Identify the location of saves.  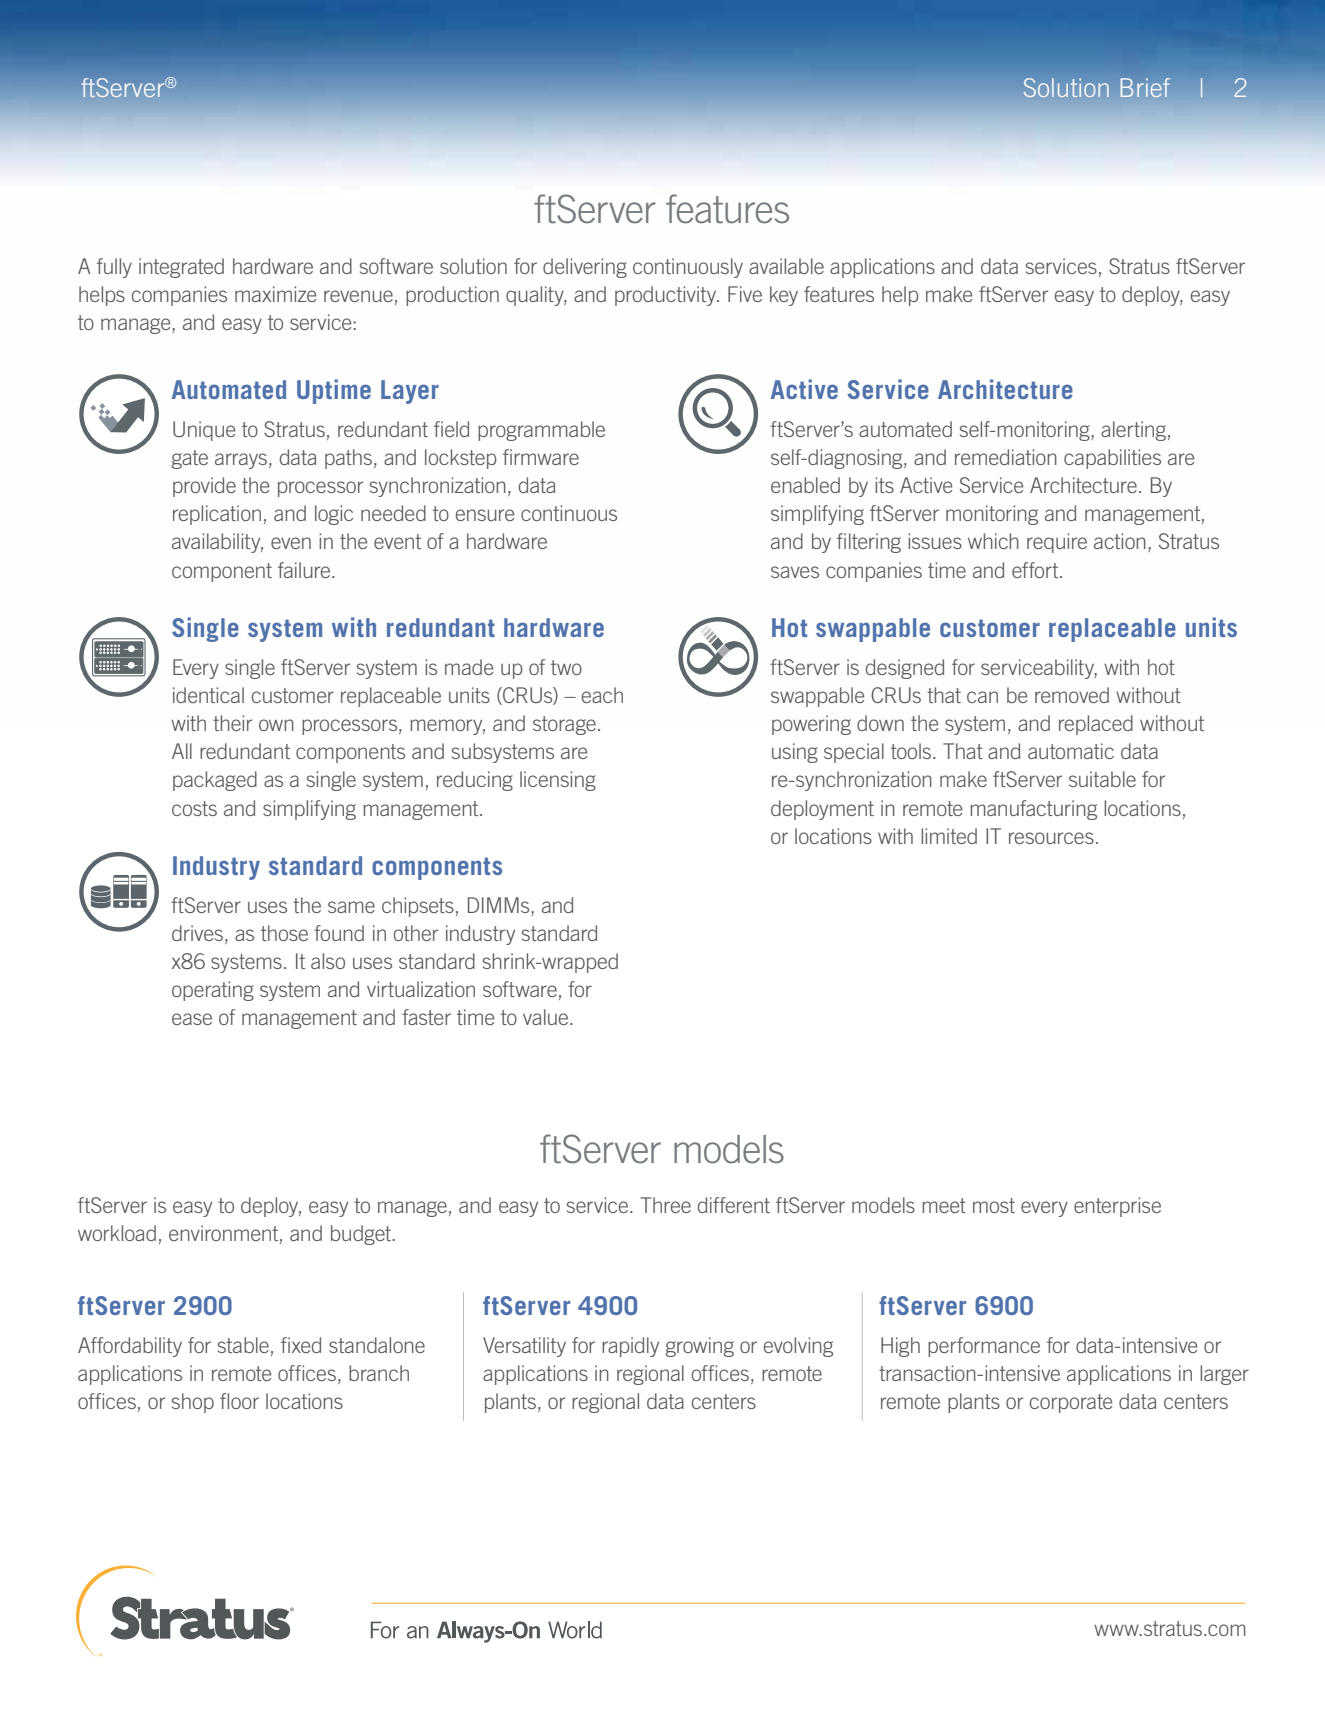
(795, 572).
